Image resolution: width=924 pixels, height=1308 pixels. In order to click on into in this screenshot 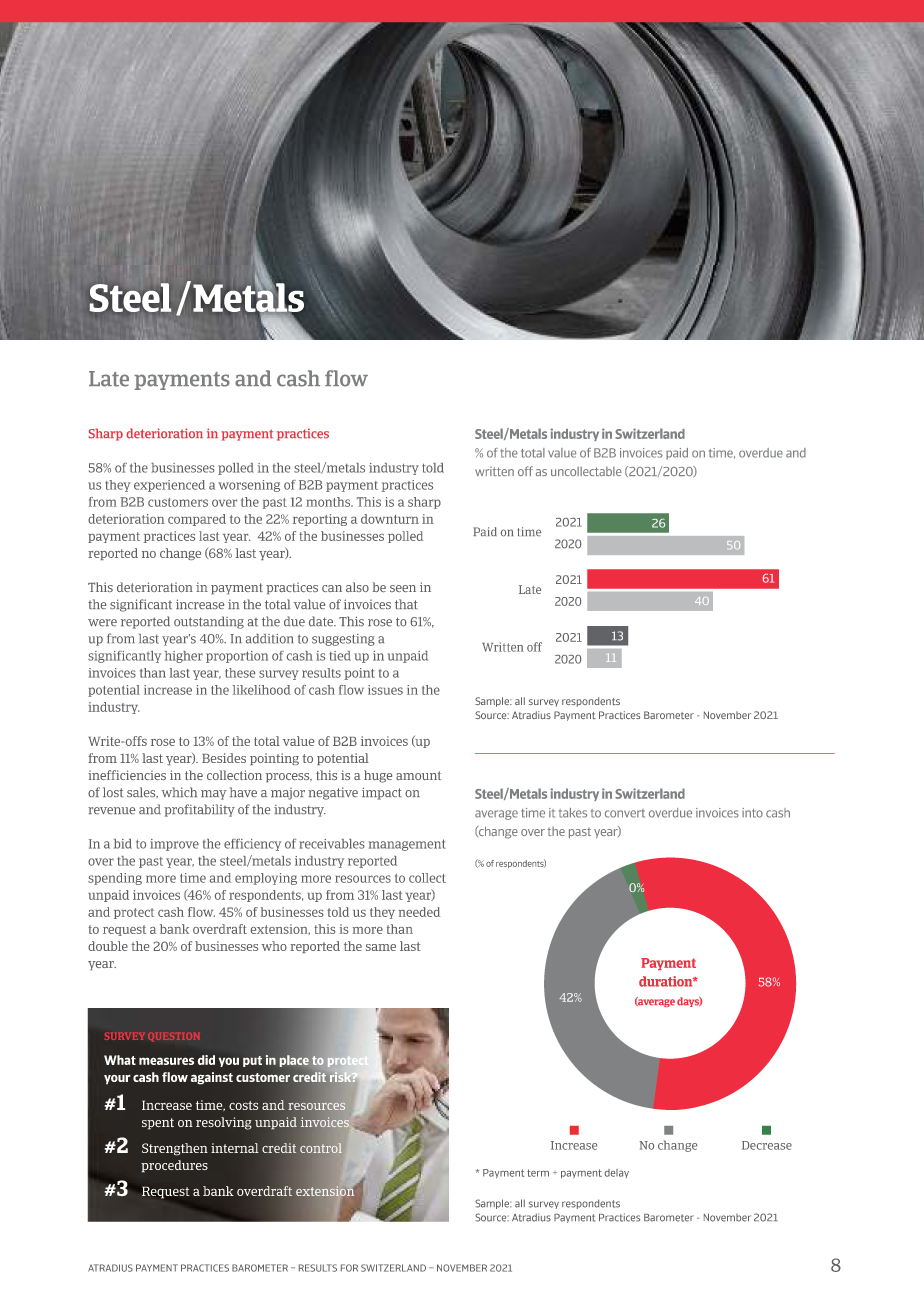, I will do `click(752, 813)`.
